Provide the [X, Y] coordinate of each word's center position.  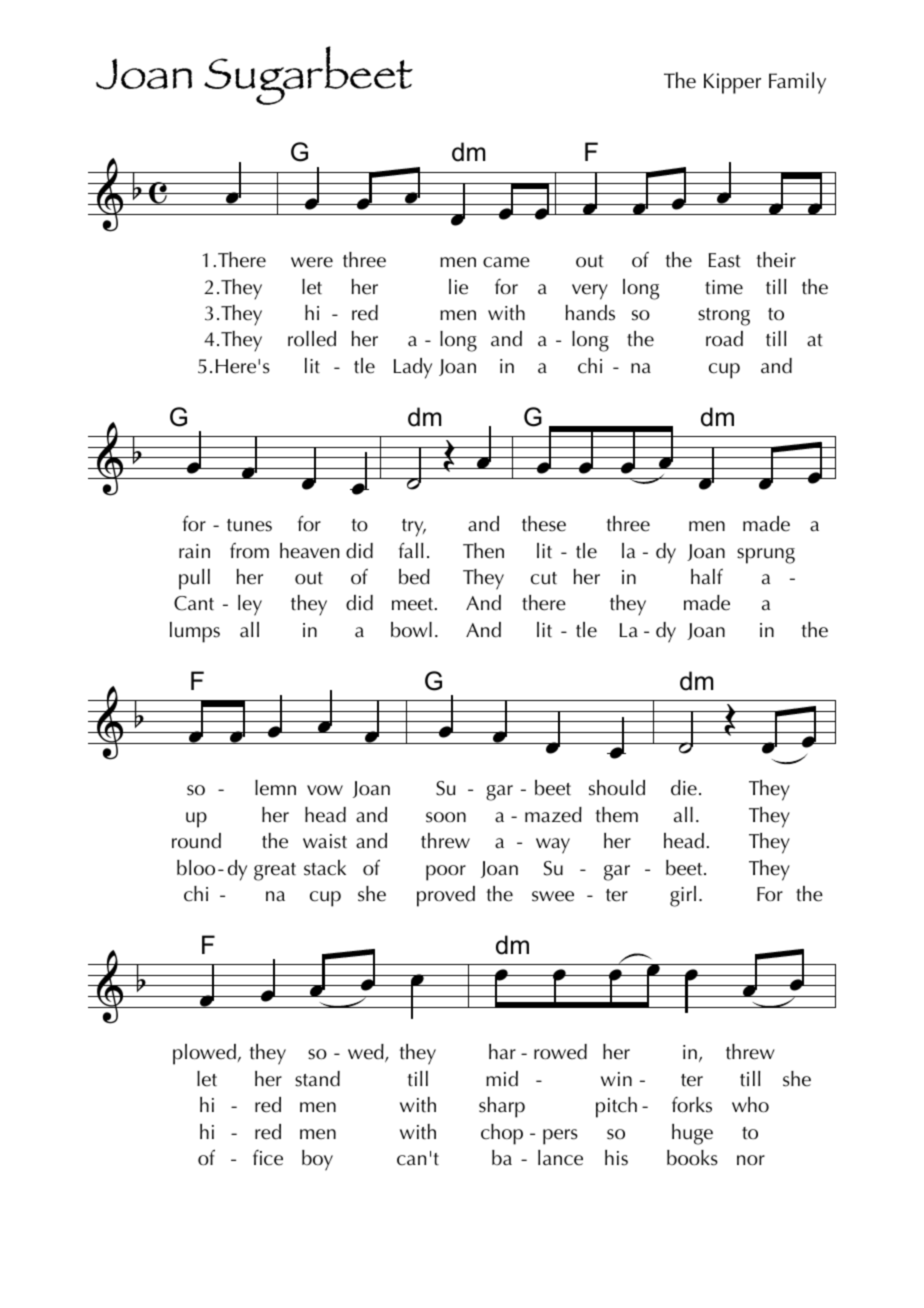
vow [325, 790]
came [506, 262]
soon [446, 817]
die [684, 788]
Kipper [732, 83]
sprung [766, 556]
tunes [249, 525]
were [312, 262]
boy [317, 1160]
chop [502, 1134]
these [544, 524]
